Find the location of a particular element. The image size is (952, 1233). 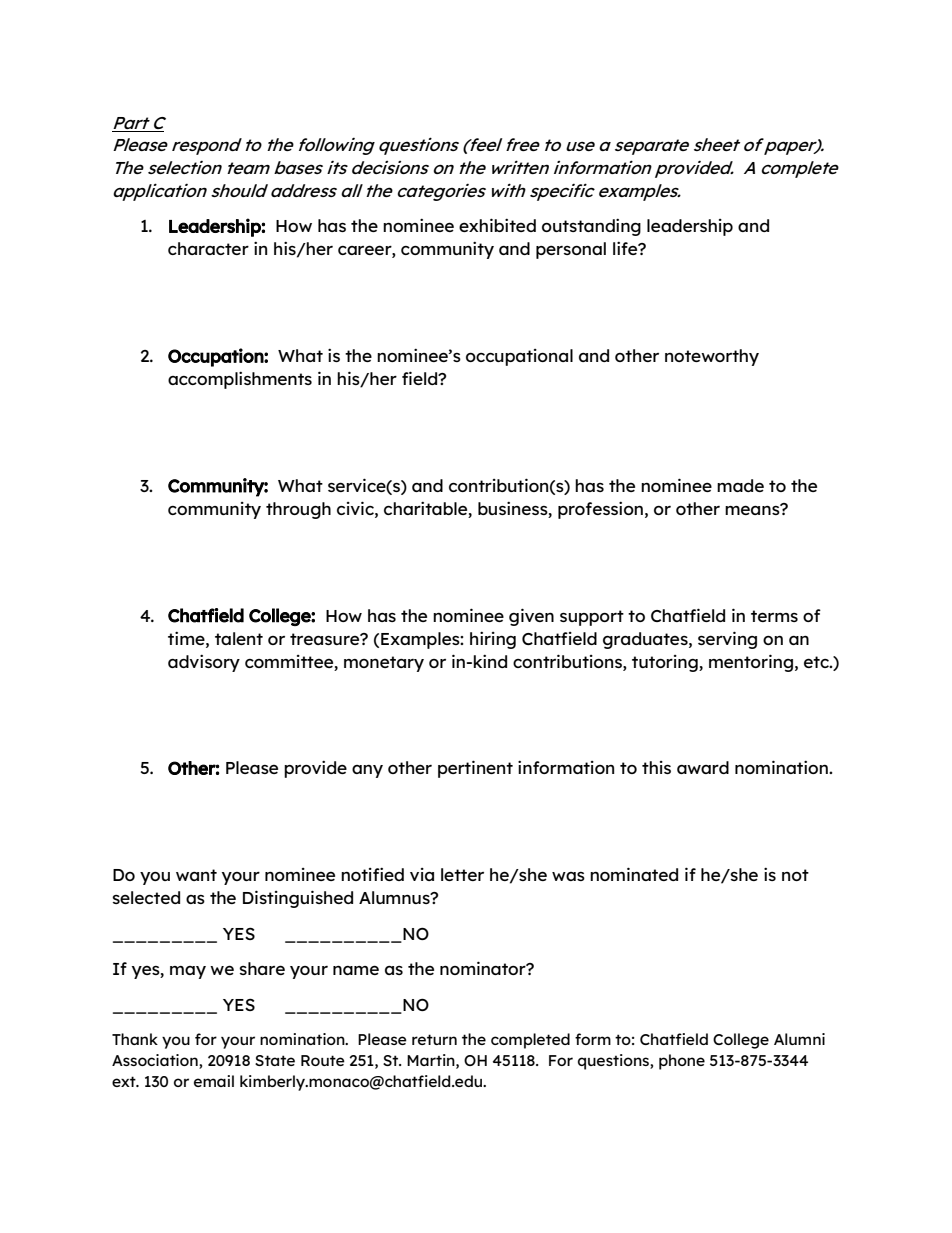

nominated is located at coordinates (634, 874).
